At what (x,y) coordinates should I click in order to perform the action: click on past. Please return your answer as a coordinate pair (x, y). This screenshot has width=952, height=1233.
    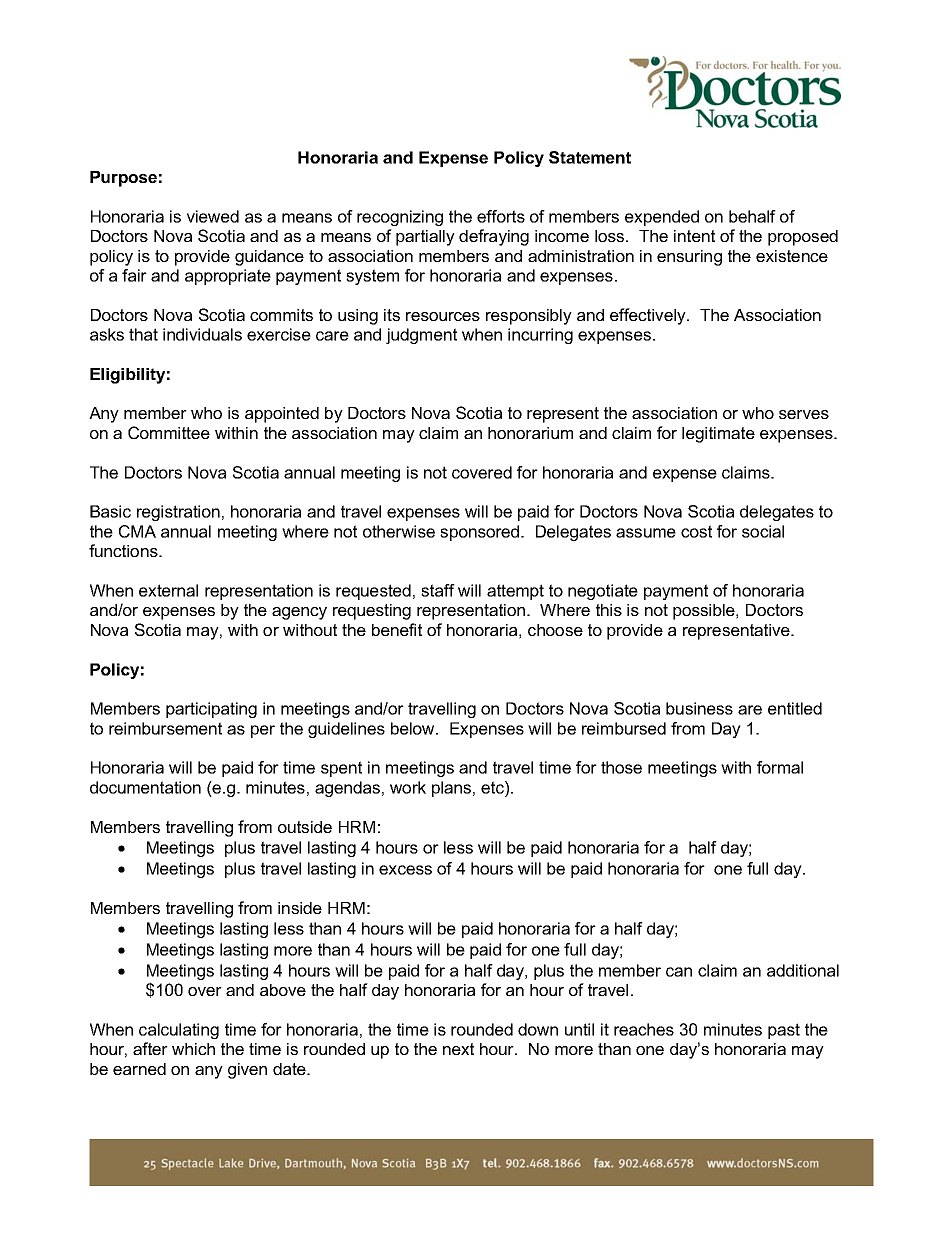
    Looking at the image, I should click on (784, 1031).
